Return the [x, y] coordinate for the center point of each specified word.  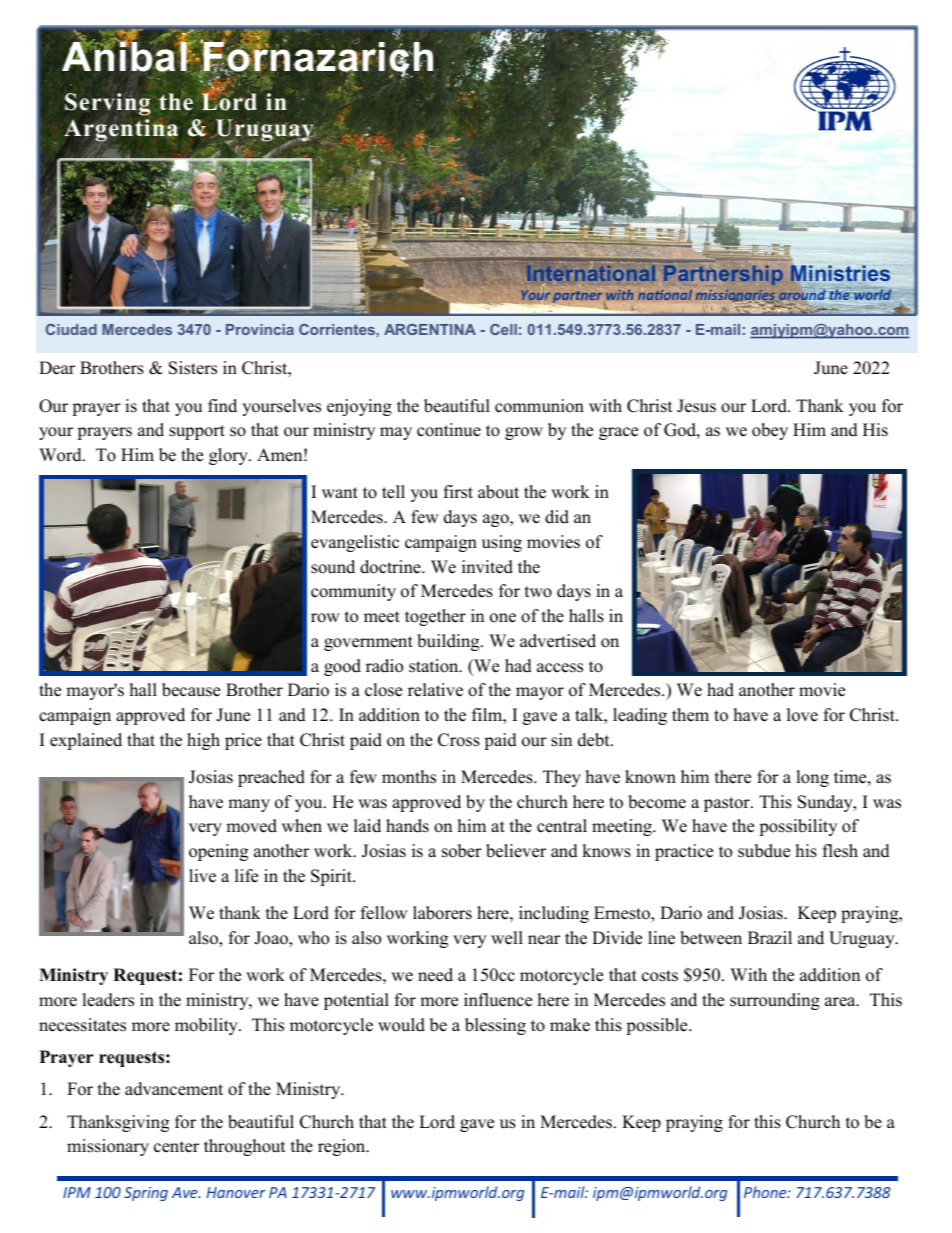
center [176, 1147]
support [197, 432]
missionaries [736, 297]
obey [770, 431]
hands [407, 826]
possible [658, 1026]
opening [218, 852]
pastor [728, 804]
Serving [107, 106]
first [458, 492]
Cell [503, 329]
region [343, 1147]
